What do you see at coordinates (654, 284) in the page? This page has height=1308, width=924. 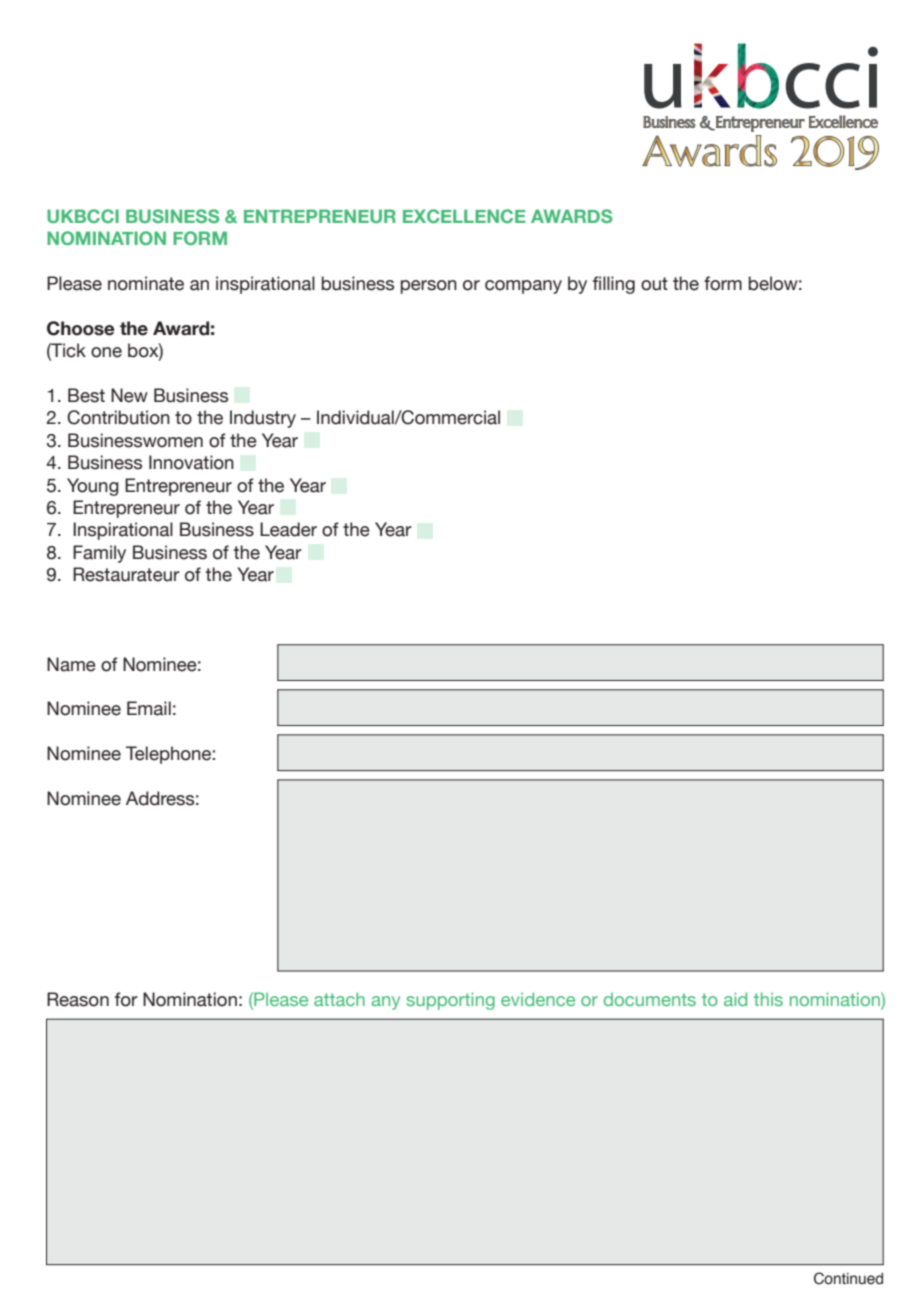 I see `out` at bounding box center [654, 284].
